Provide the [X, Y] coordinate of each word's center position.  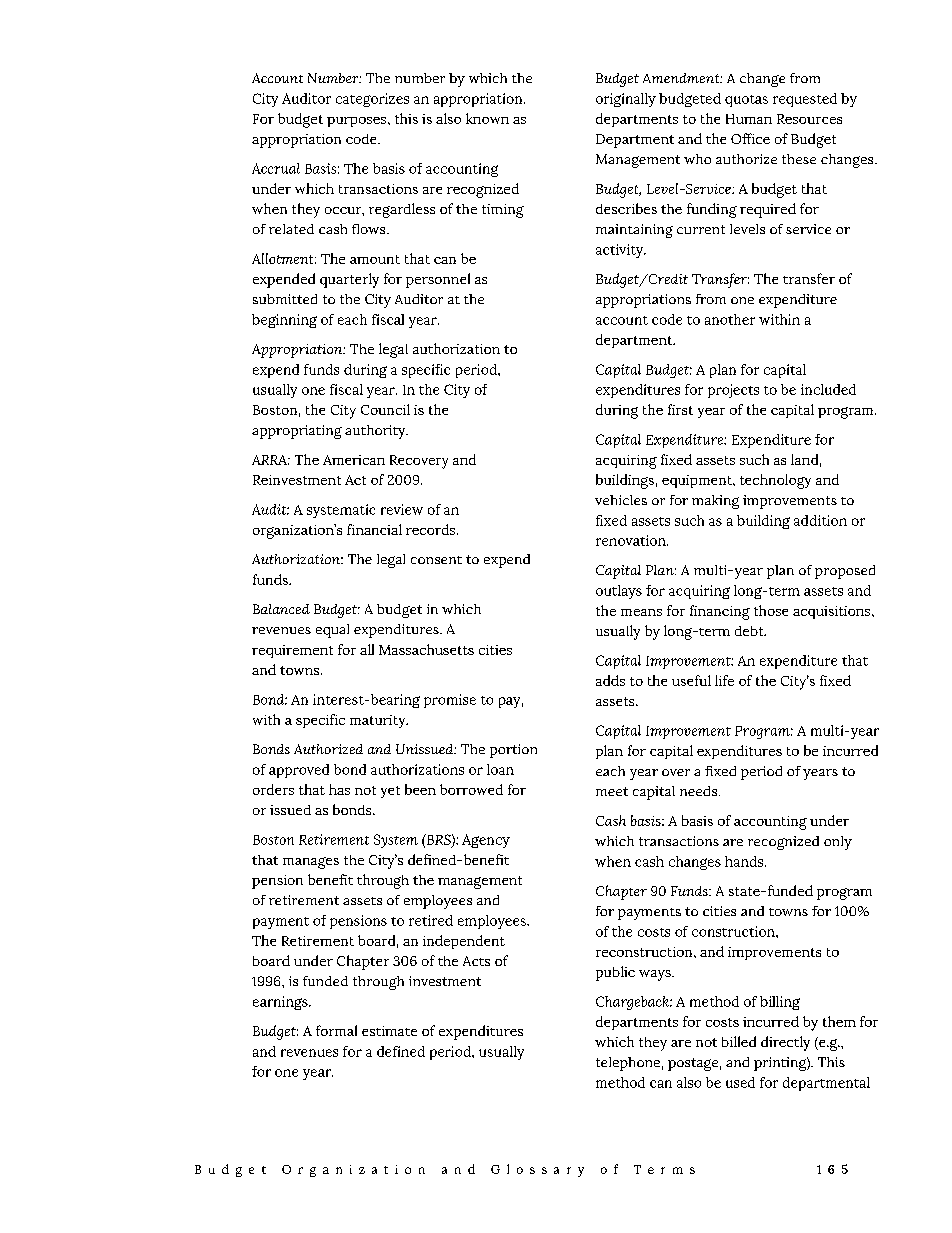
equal [332, 631]
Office [750, 138]
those [771, 610]
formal [336, 1030]
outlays [619, 592]
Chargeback [633, 1003]
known [487, 118]
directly [785, 1043]
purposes [358, 122]
